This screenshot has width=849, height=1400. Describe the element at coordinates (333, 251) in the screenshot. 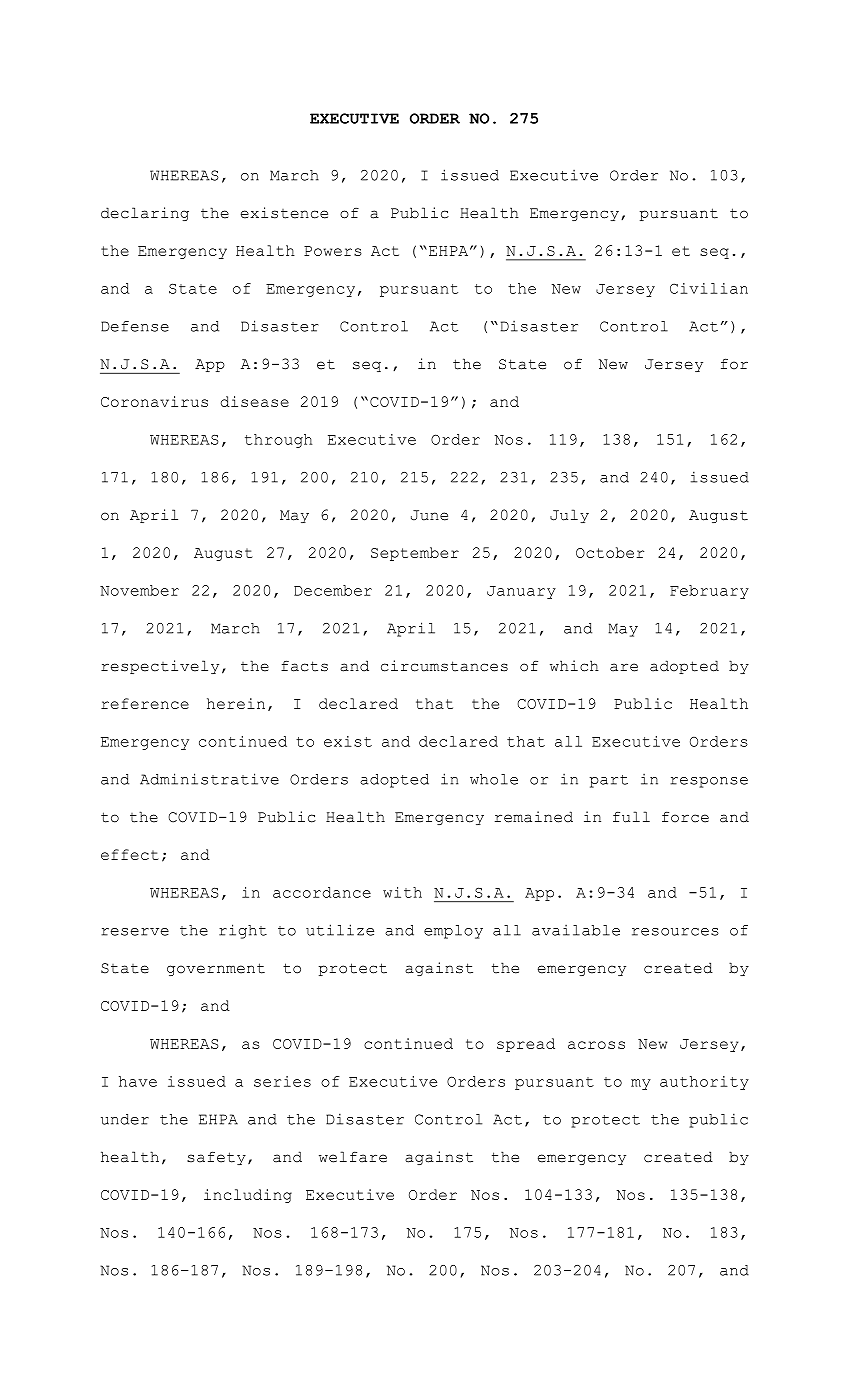

I see `Powers` at that location.
